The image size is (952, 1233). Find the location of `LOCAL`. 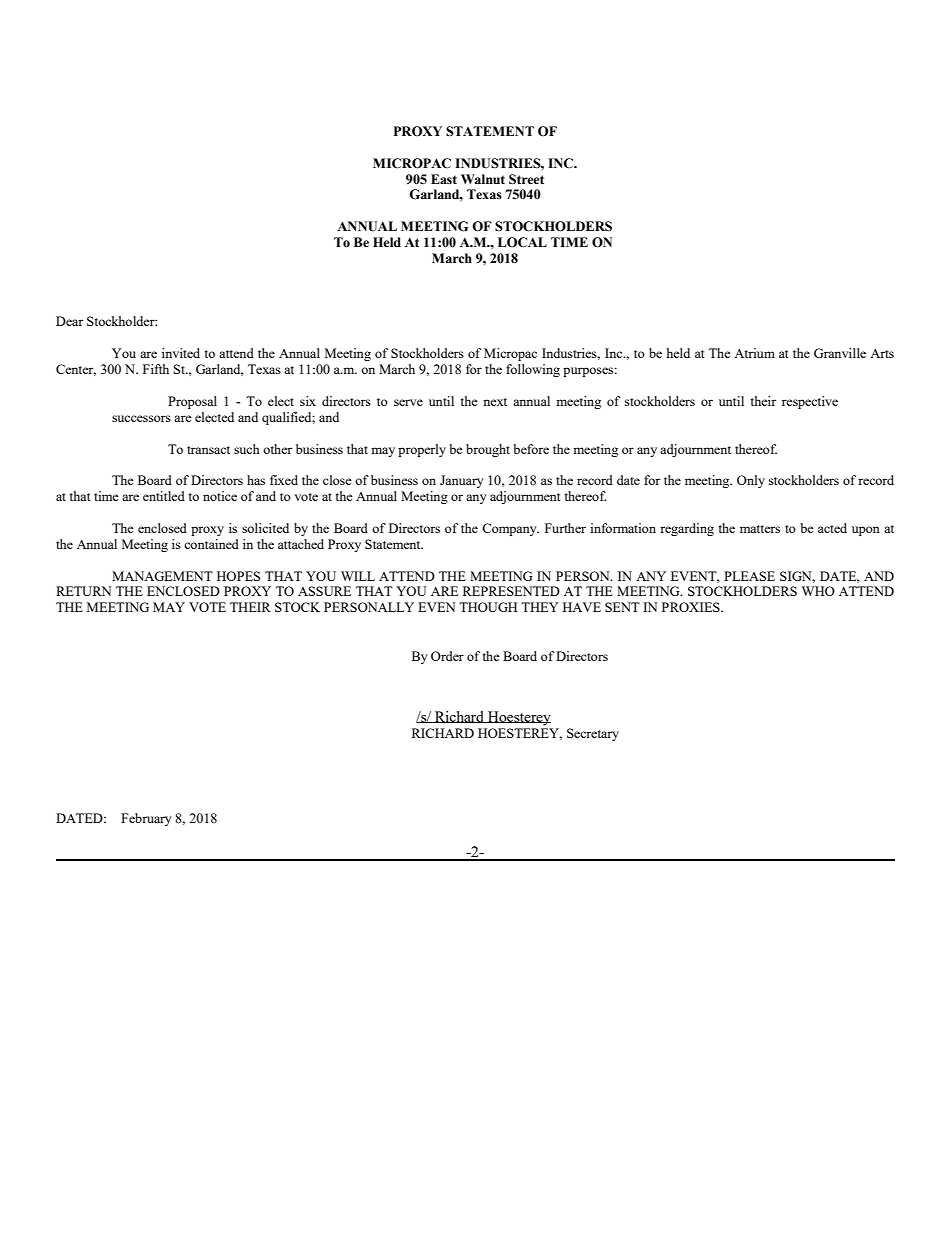

LOCAL is located at coordinates (522, 242).
